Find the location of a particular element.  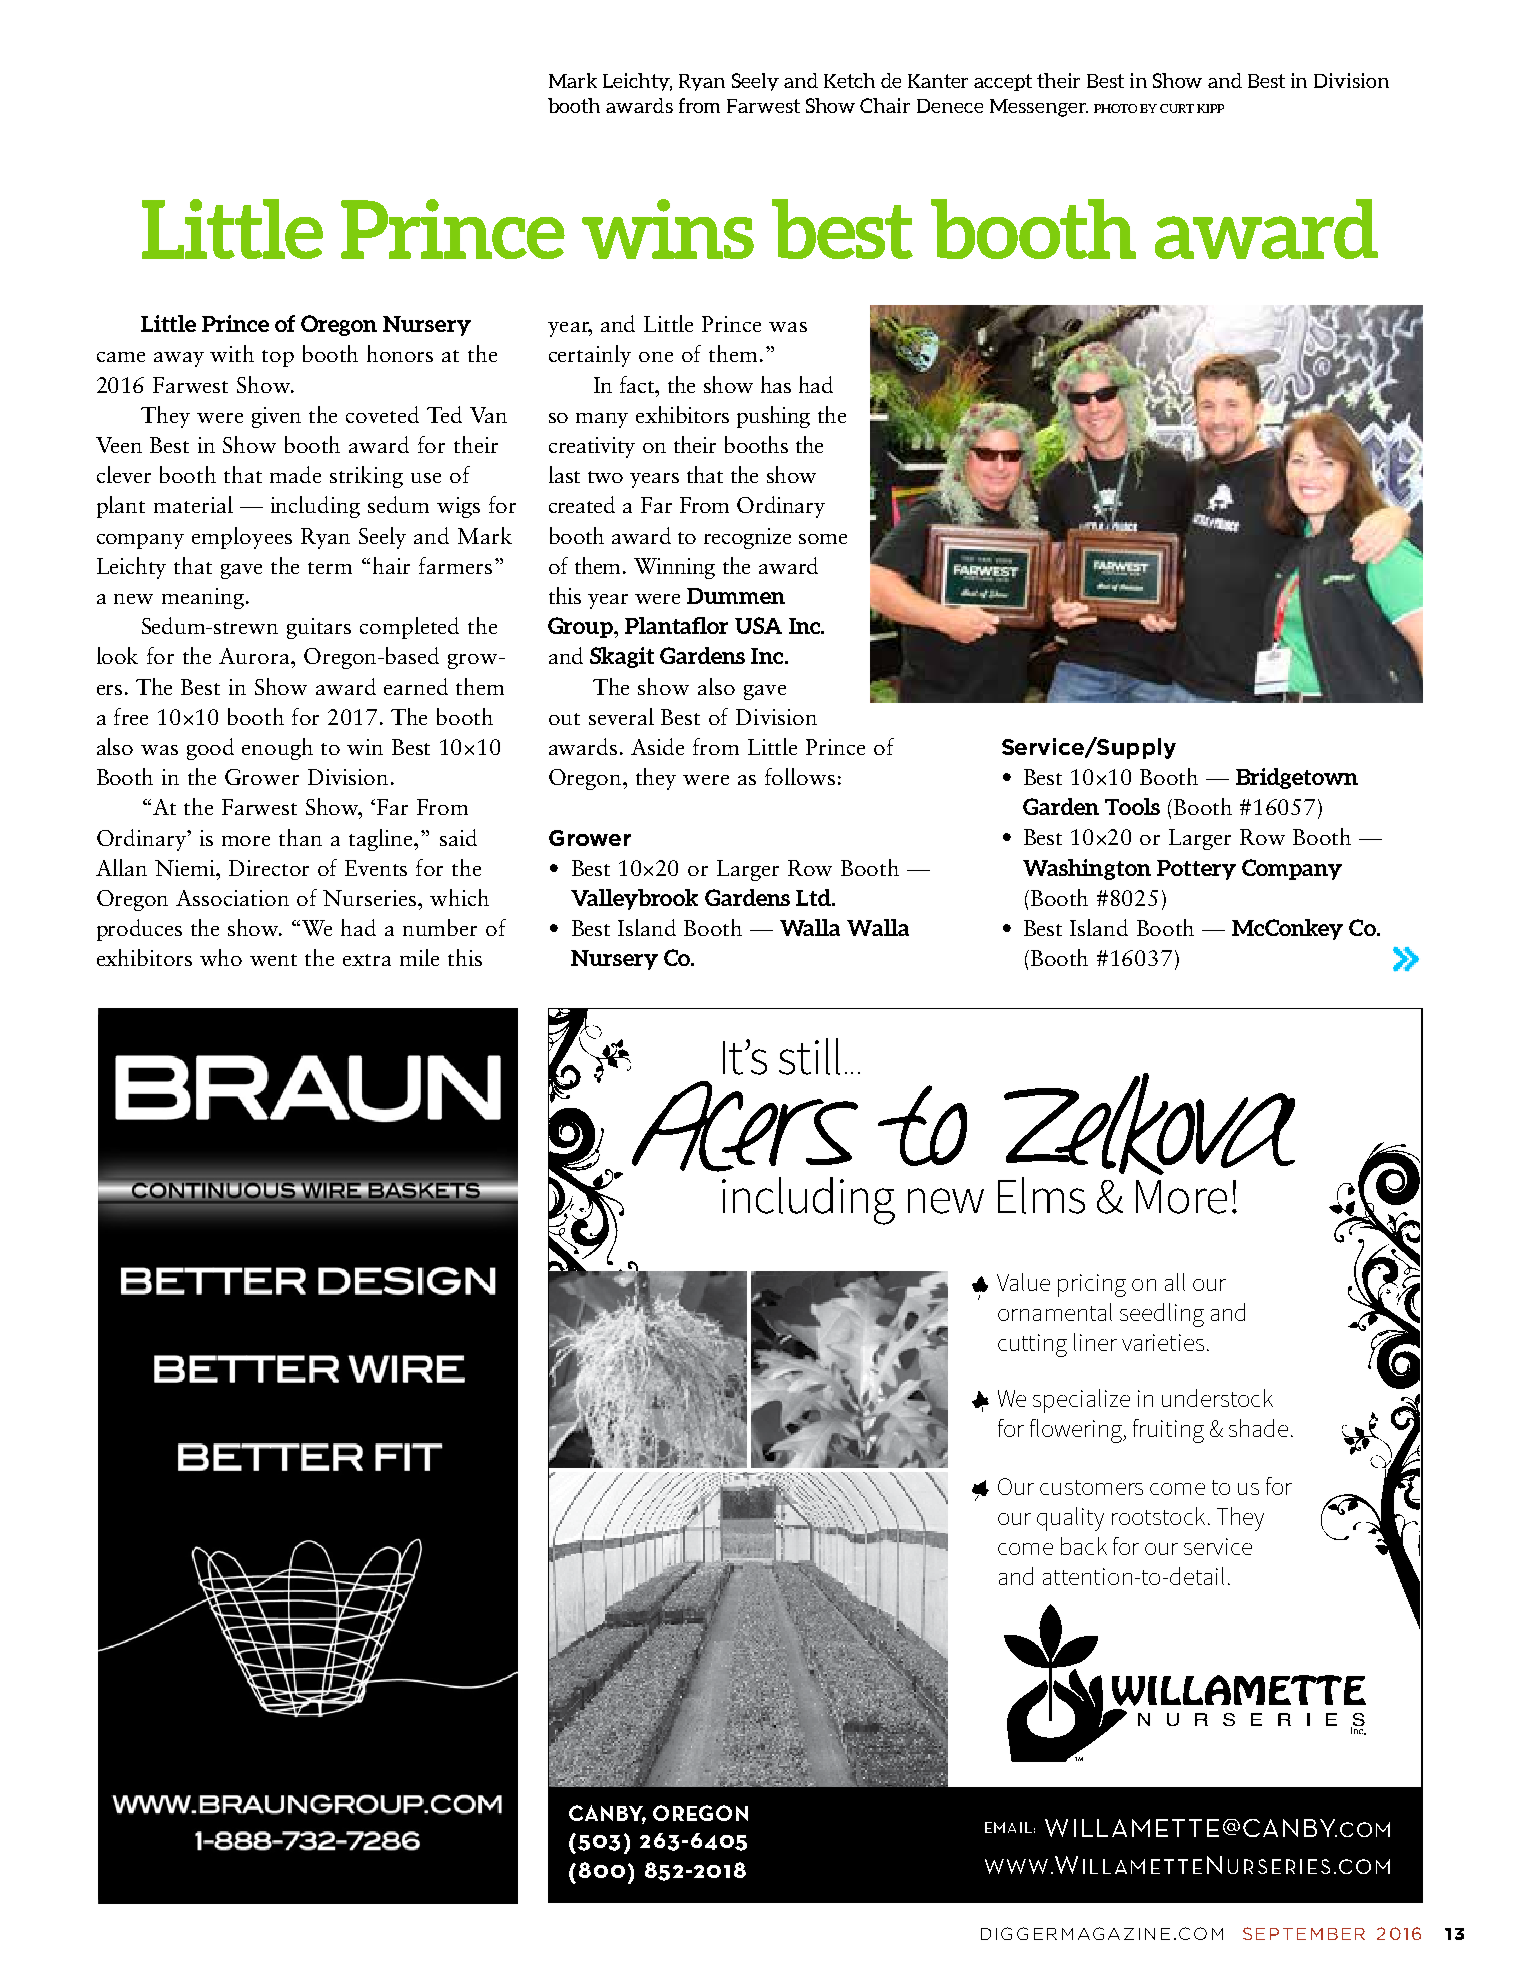

with is located at coordinates (232, 353).
